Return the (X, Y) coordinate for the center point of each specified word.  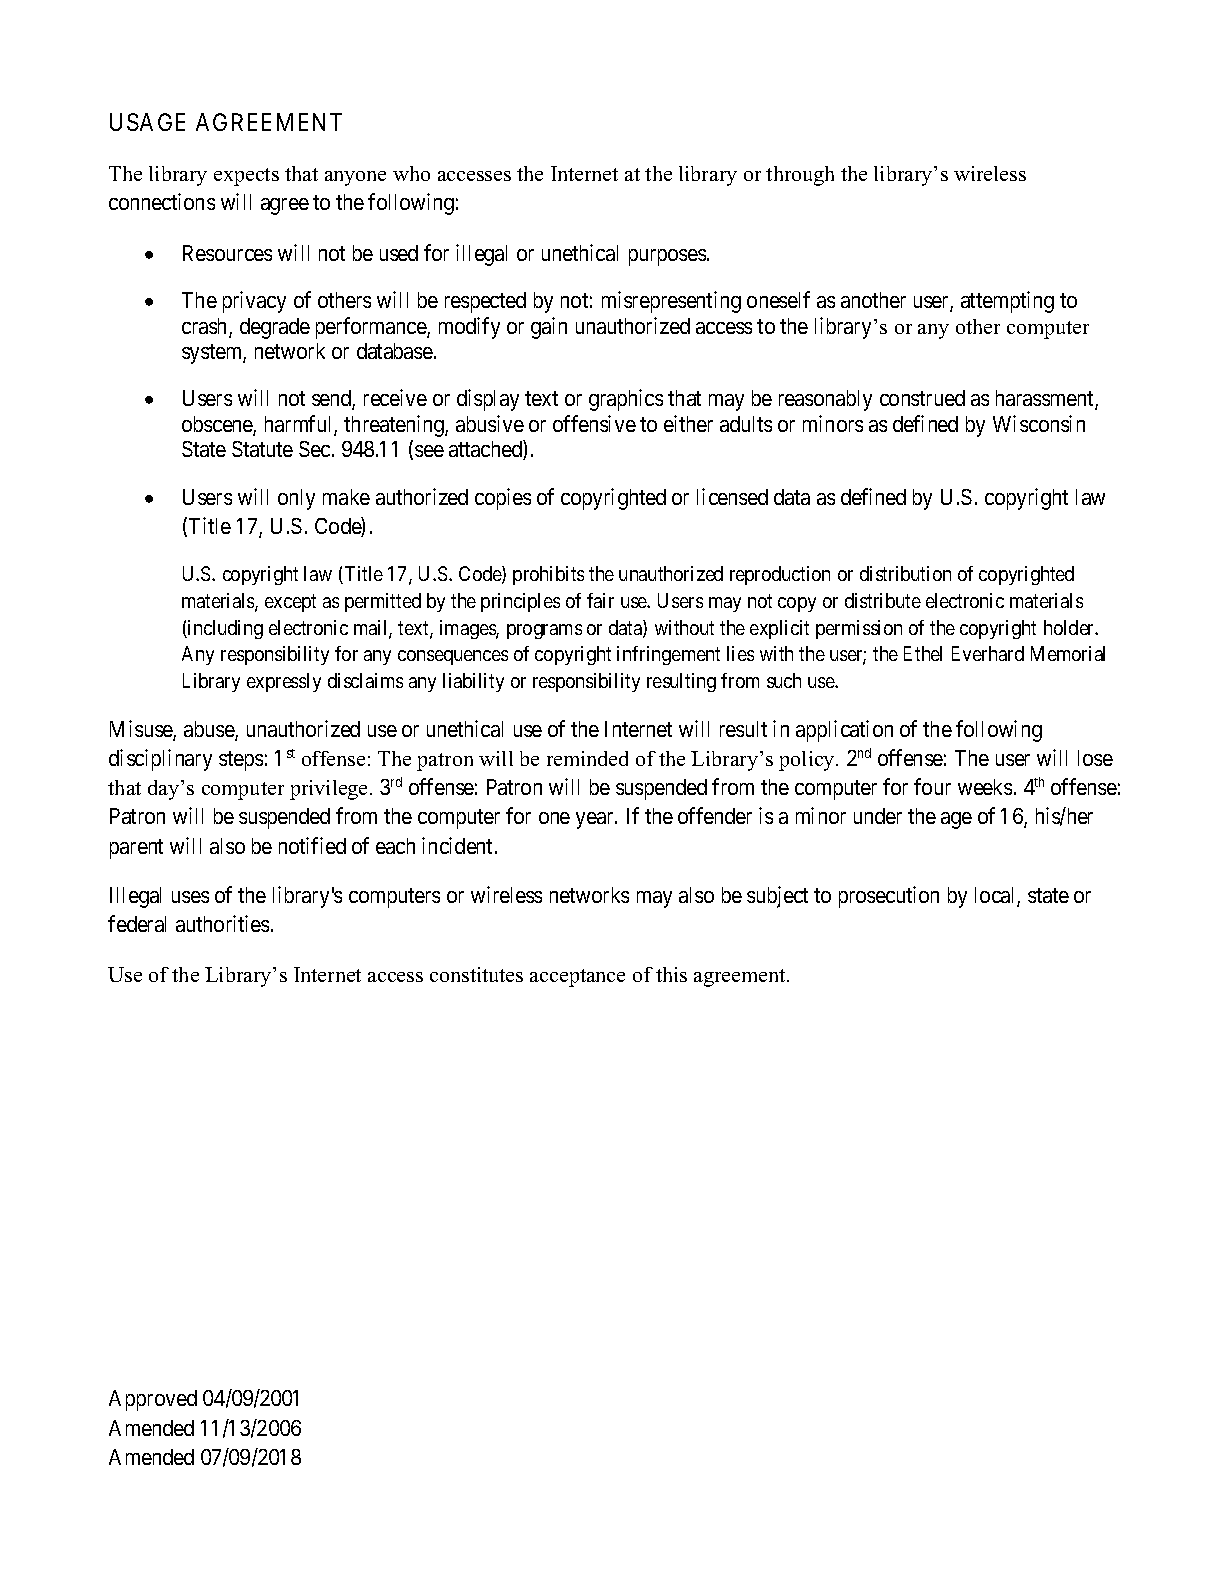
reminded (587, 758)
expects (246, 177)
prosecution (889, 897)
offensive (594, 423)
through (800, 176)
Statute (262, 449)
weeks (985, 787)
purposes (667, 257)
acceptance (577, 978)
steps (241, 761)
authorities (222, 923)
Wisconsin (1039, 423)
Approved (153, 1400)
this (671, 974)
